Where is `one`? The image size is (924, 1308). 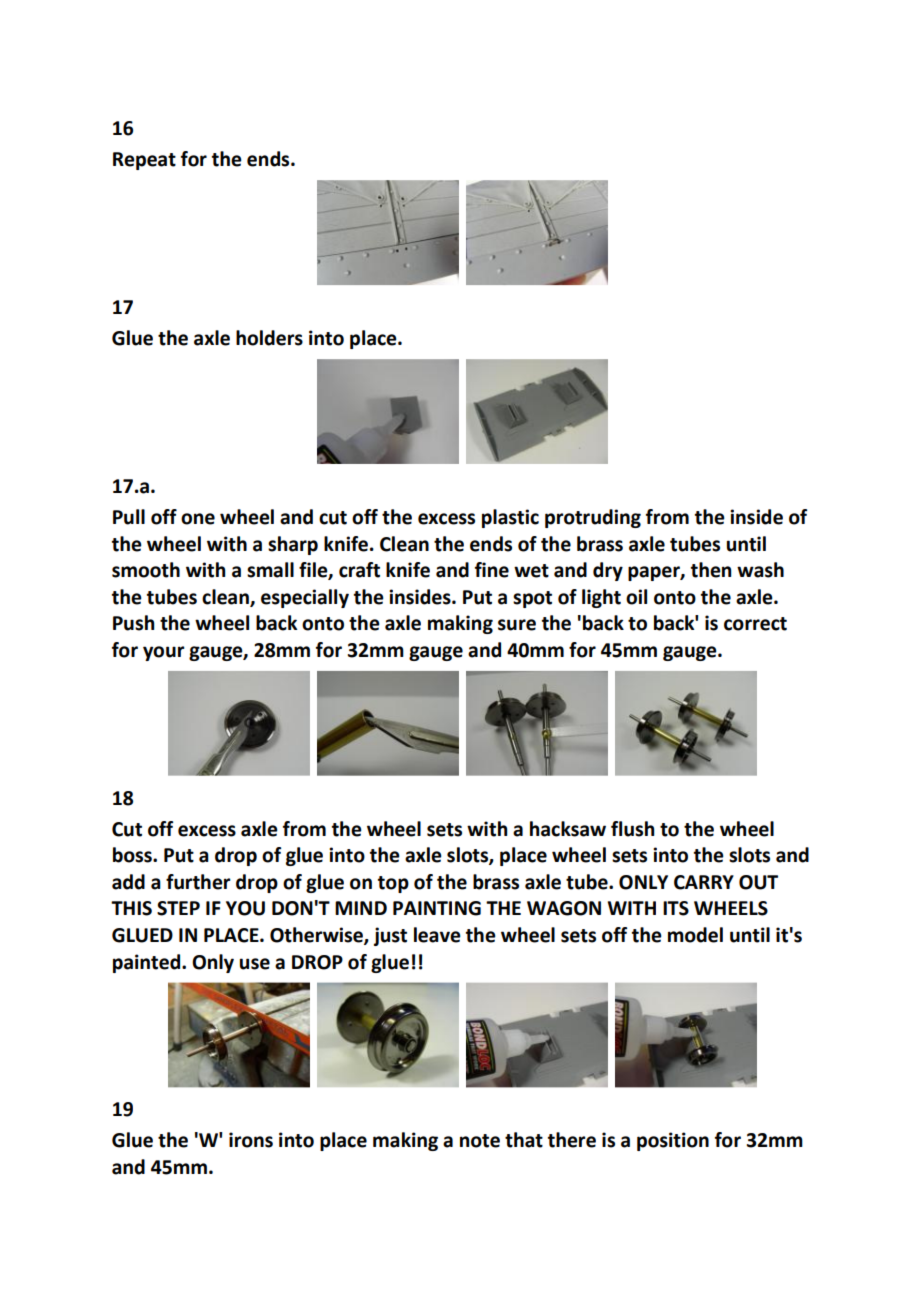
one is located at coordinates (198, 519).
